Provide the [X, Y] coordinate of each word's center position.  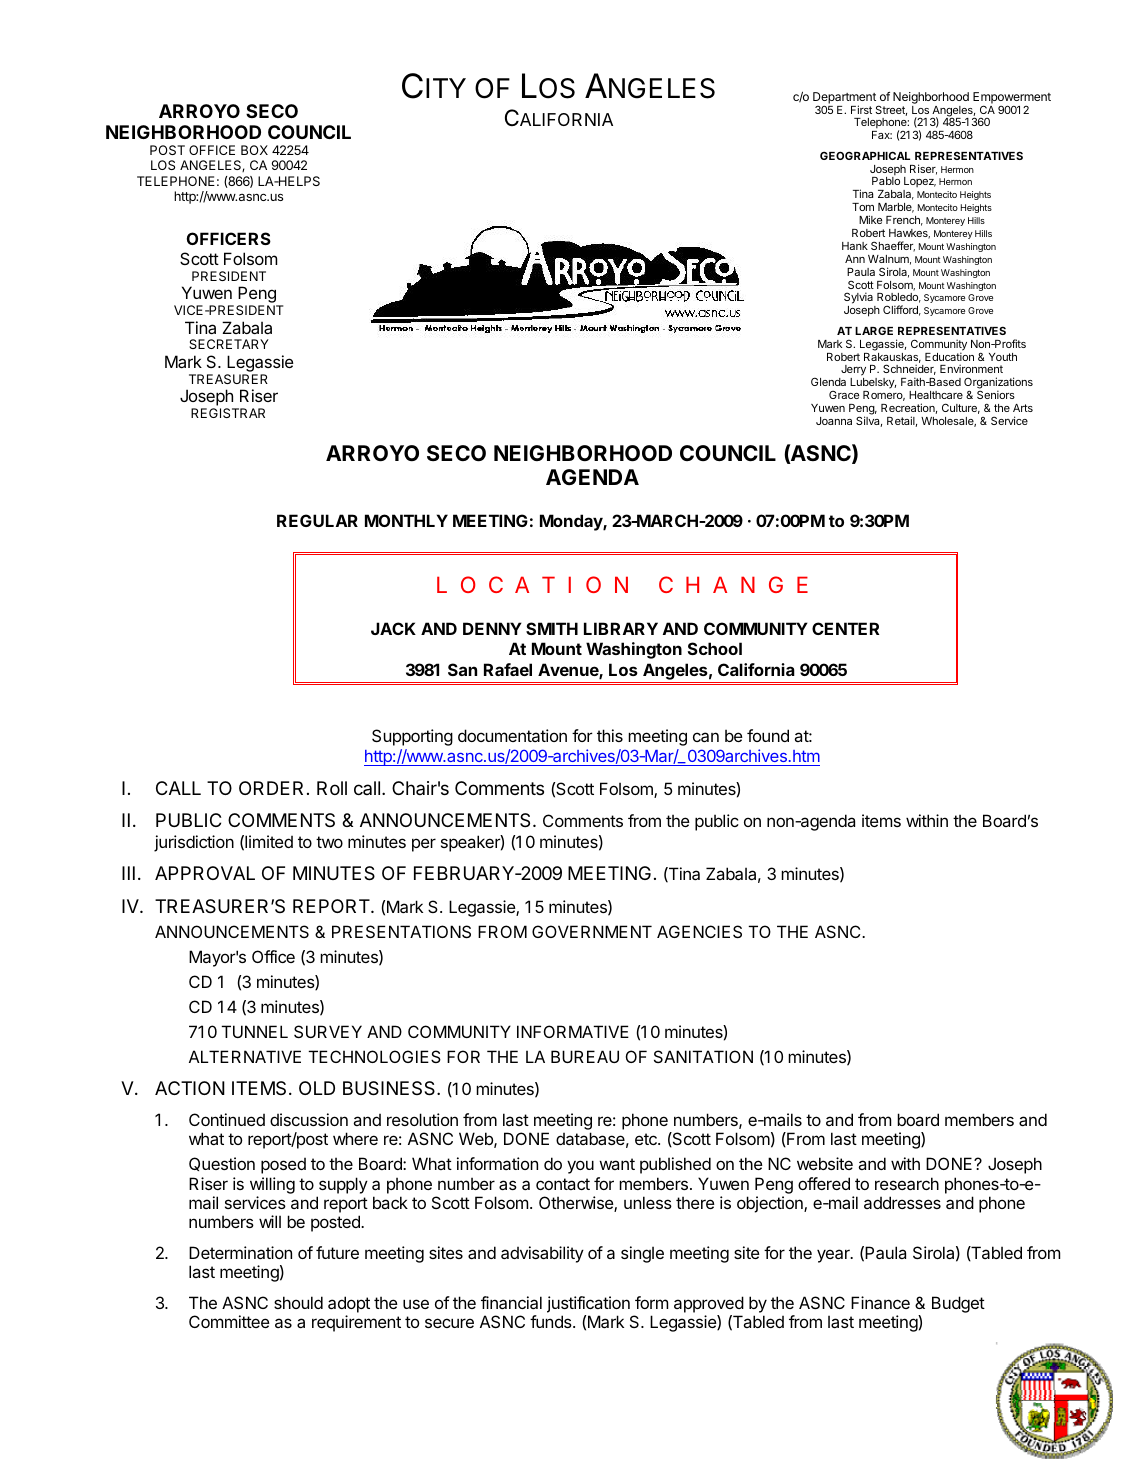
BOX [254, 150]
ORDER [271, 788]
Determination [240, 1252]
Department [844, 99]
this [610, 735]
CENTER [845, 628]
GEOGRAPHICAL [865, 155]
